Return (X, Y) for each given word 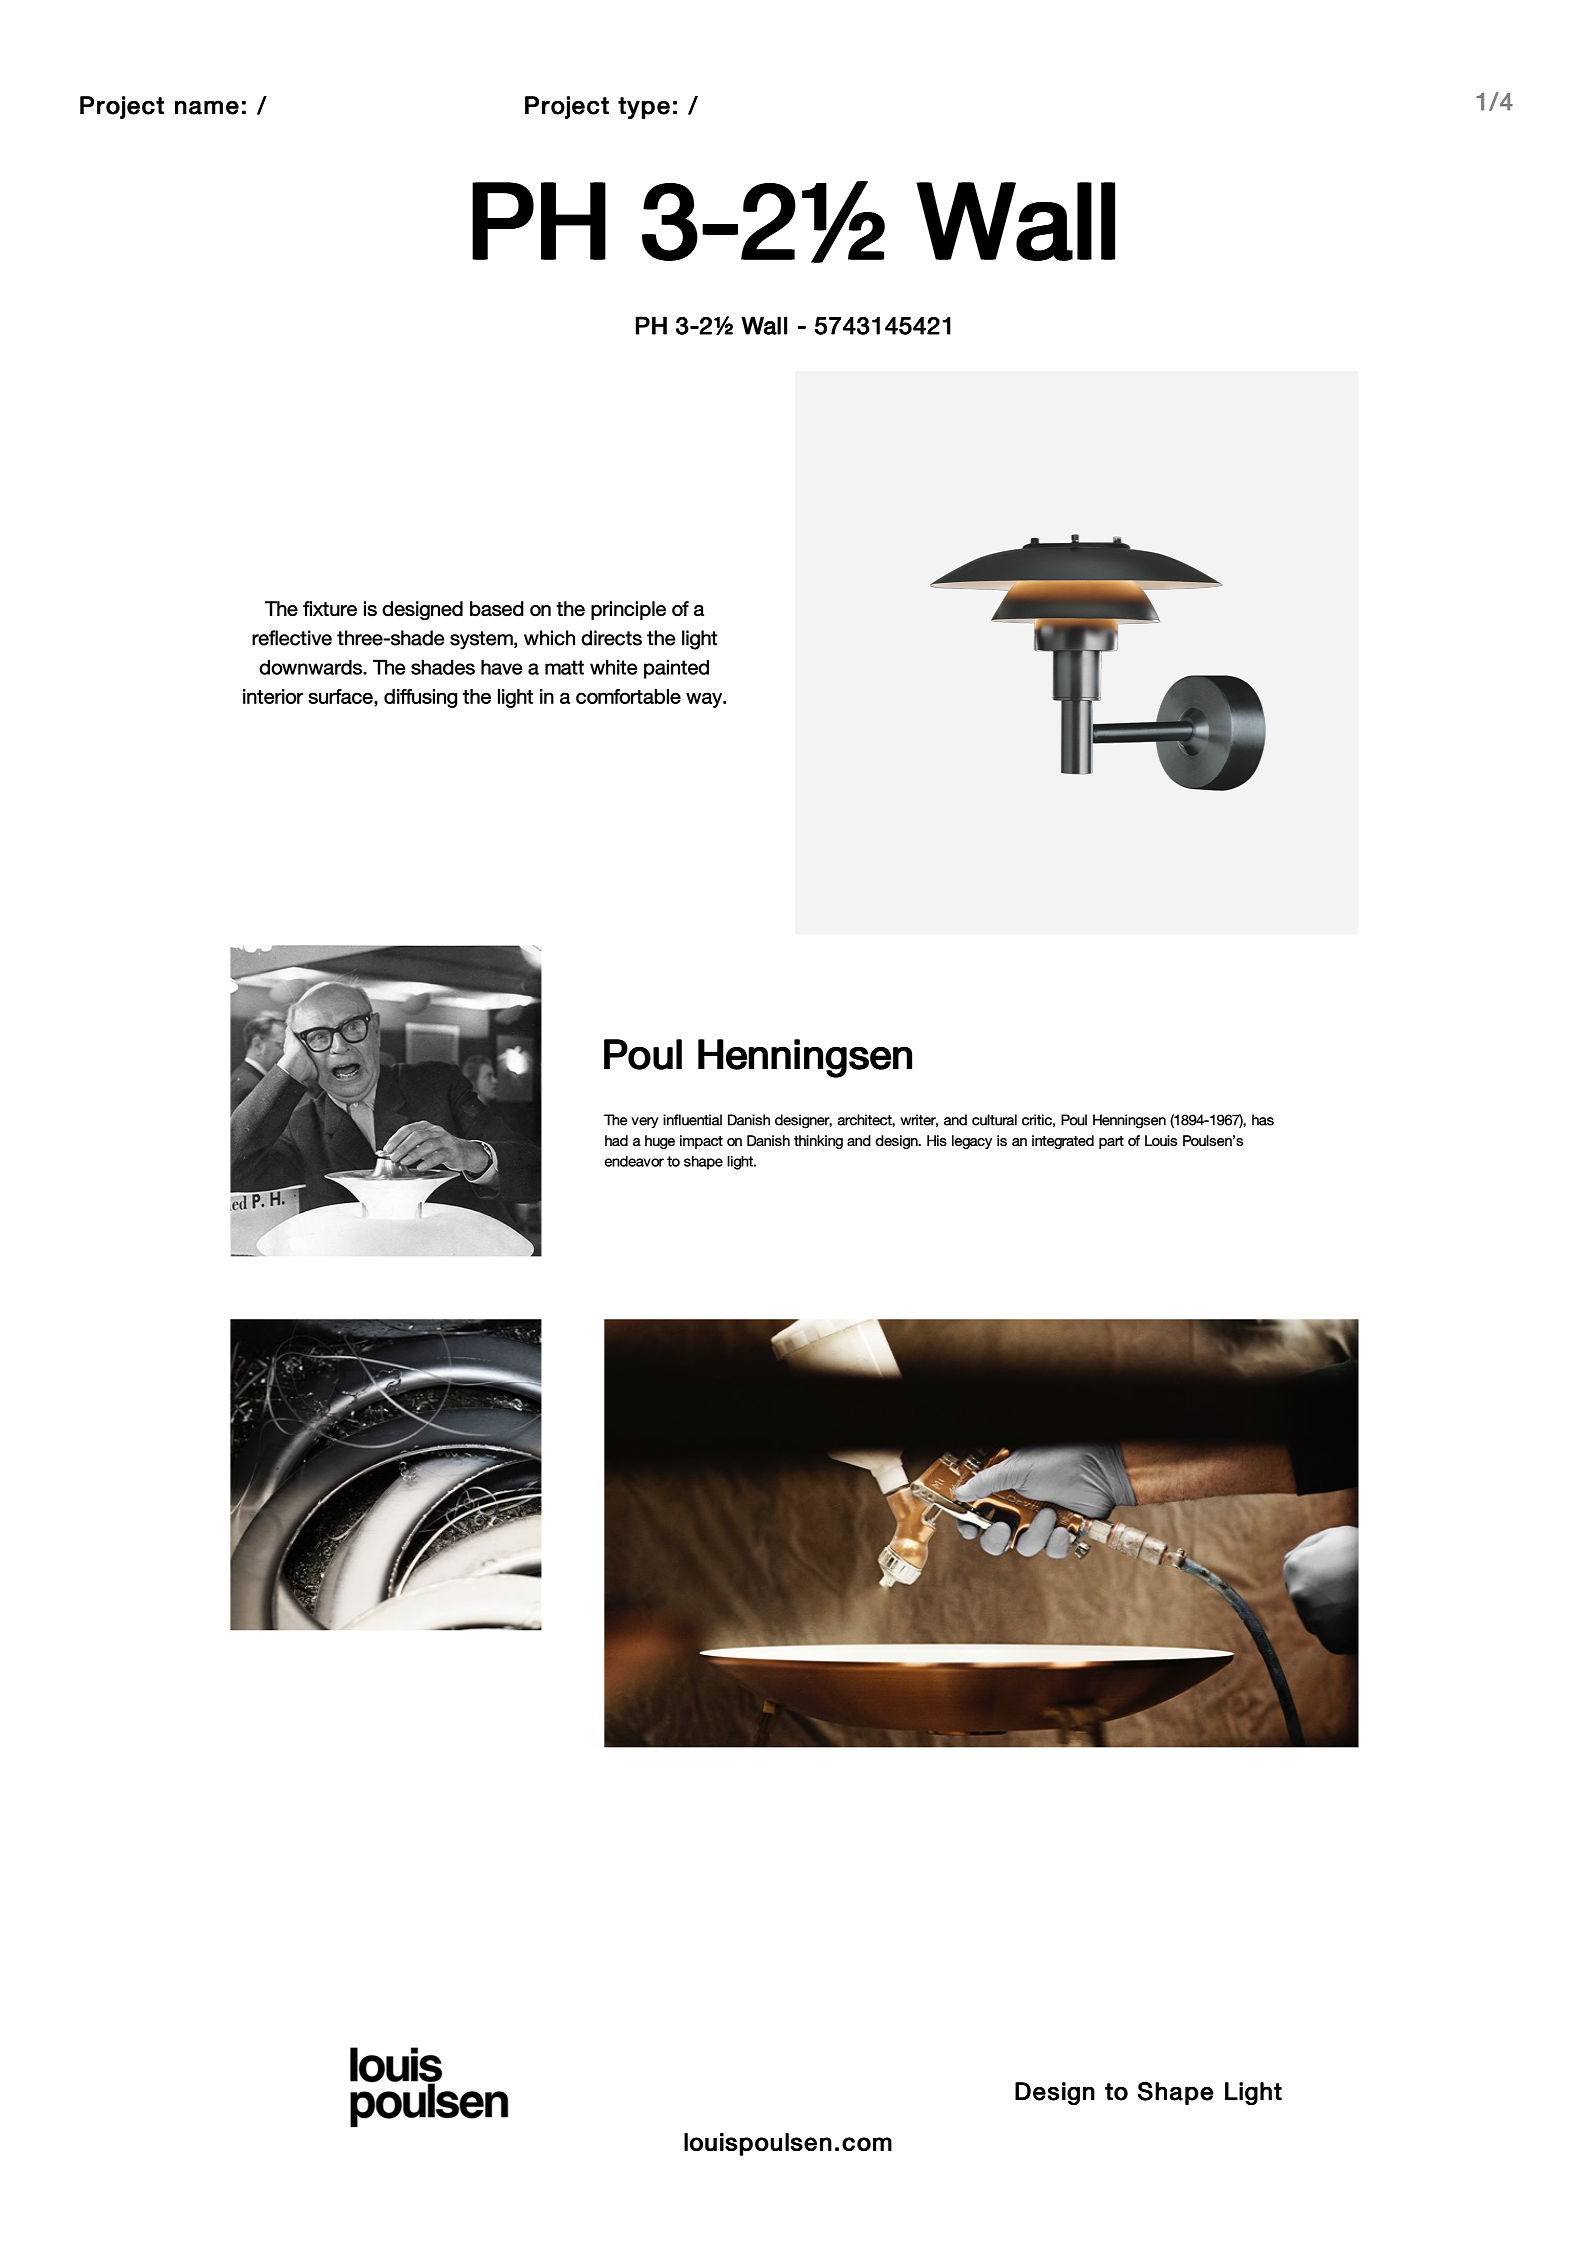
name (207, 108)
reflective (292, 638)
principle (628, 610)
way (705, 700)
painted (676, 669)
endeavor (634, 1161)
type (644, 108)
